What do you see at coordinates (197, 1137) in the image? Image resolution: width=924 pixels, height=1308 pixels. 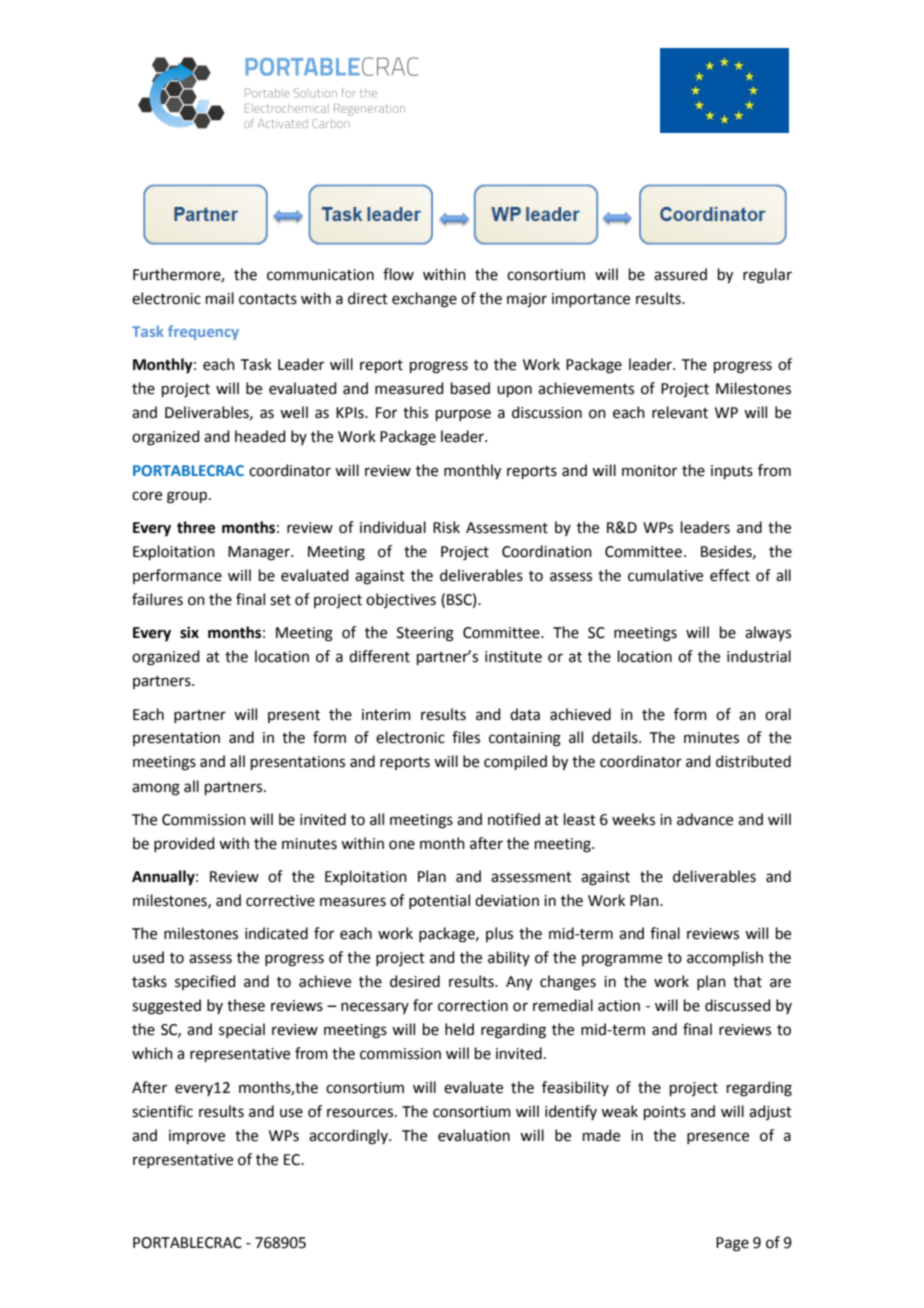 I see `improve` at bounding box center [197, 1137].
